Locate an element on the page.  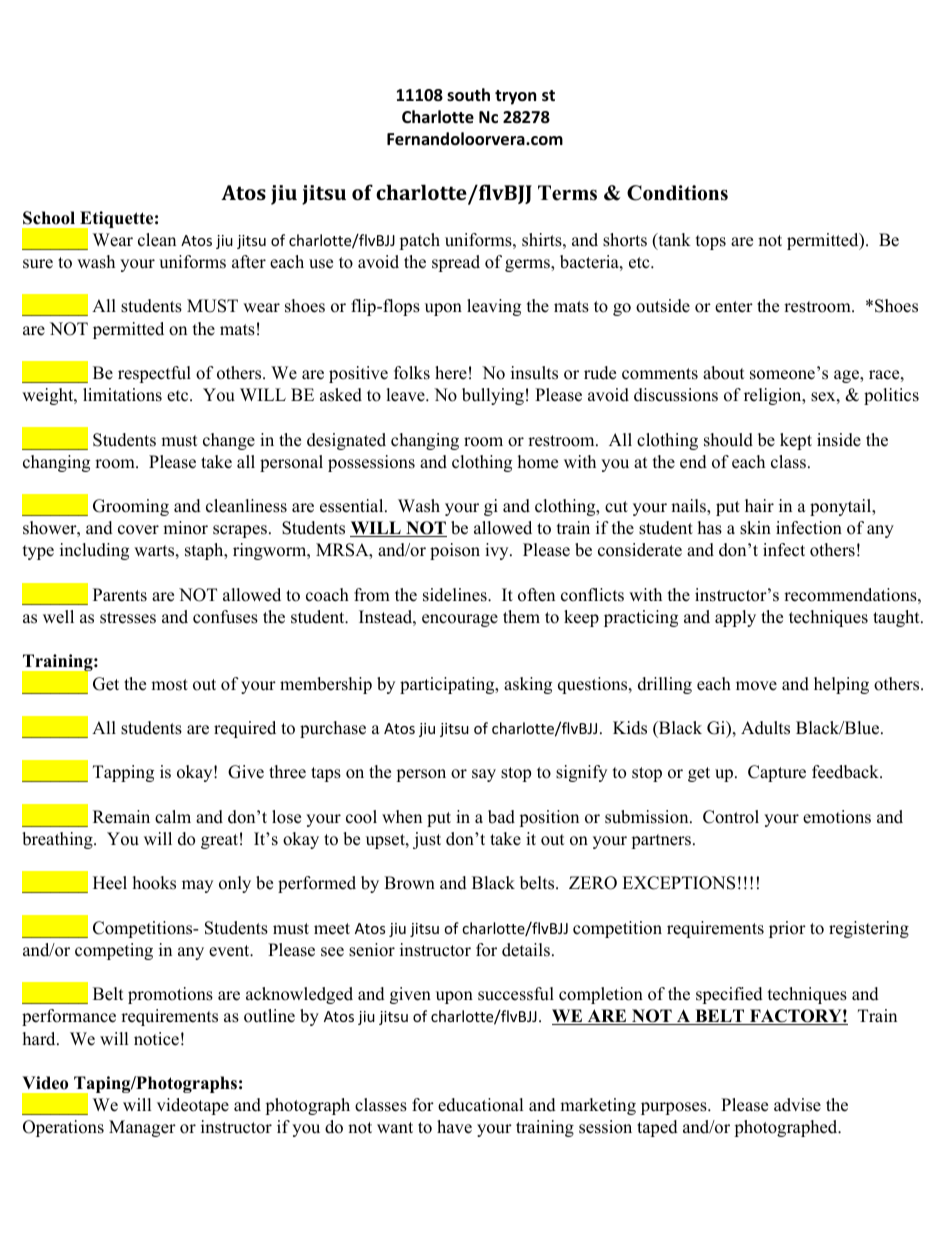
educational is located at coordinates (481, 1105).
